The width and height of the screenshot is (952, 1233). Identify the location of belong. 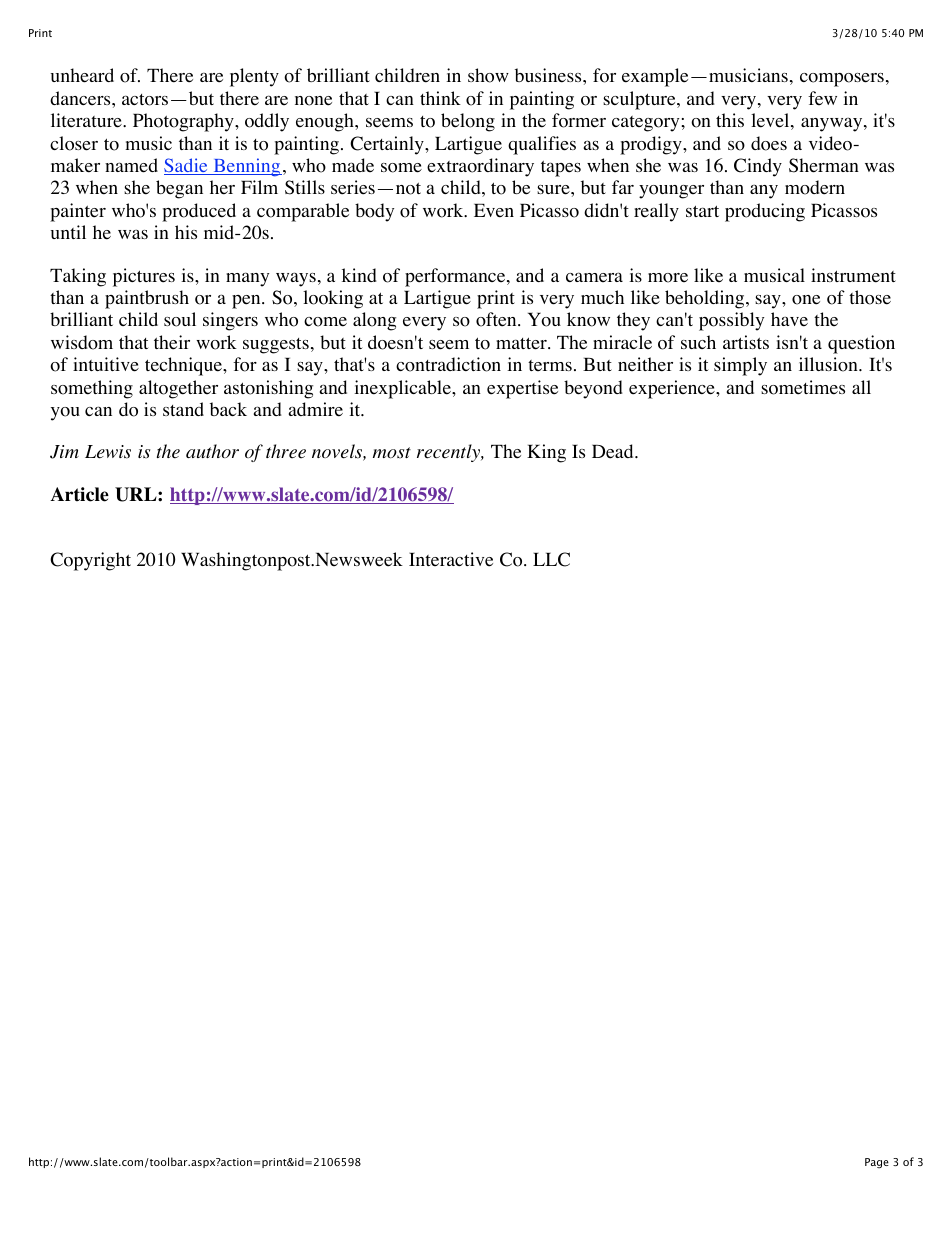
(468, 122).
